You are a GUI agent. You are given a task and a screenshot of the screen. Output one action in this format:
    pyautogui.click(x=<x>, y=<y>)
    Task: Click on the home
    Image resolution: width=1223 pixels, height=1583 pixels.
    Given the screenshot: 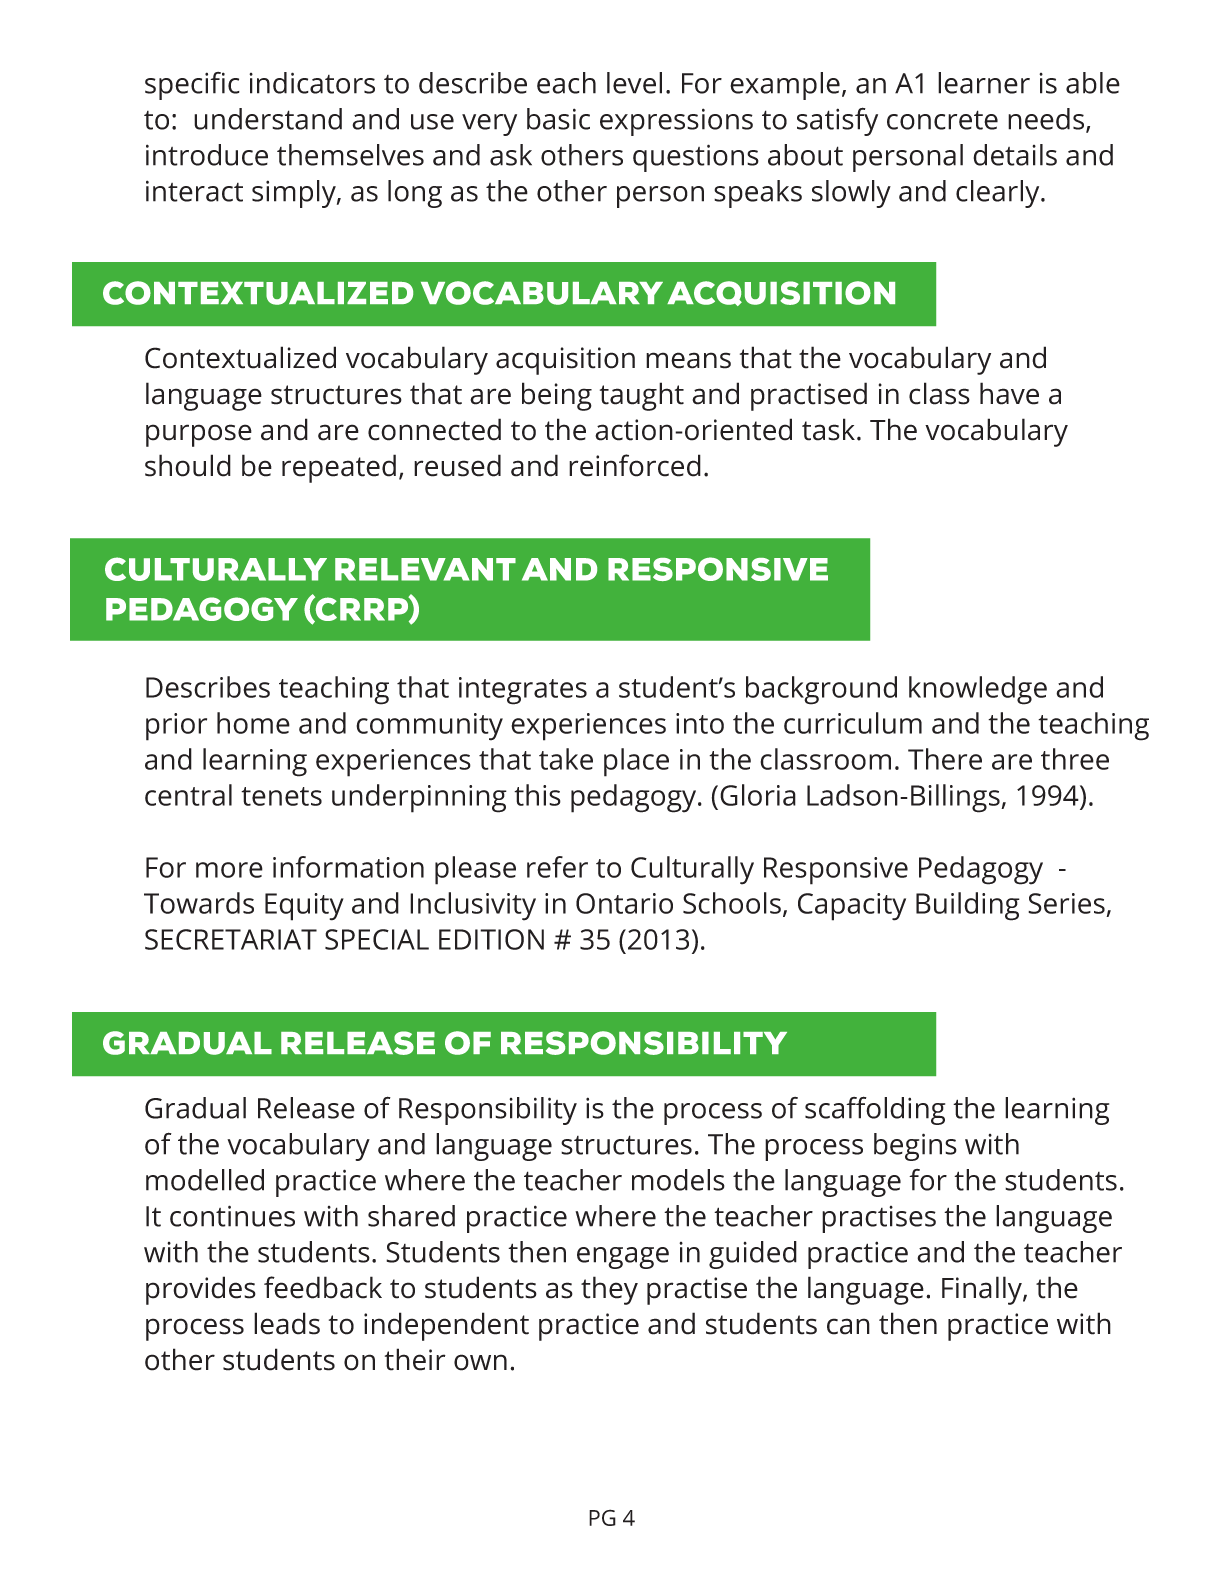 What is the action you would take?
    pyautogui.click(x=253, y=723)
